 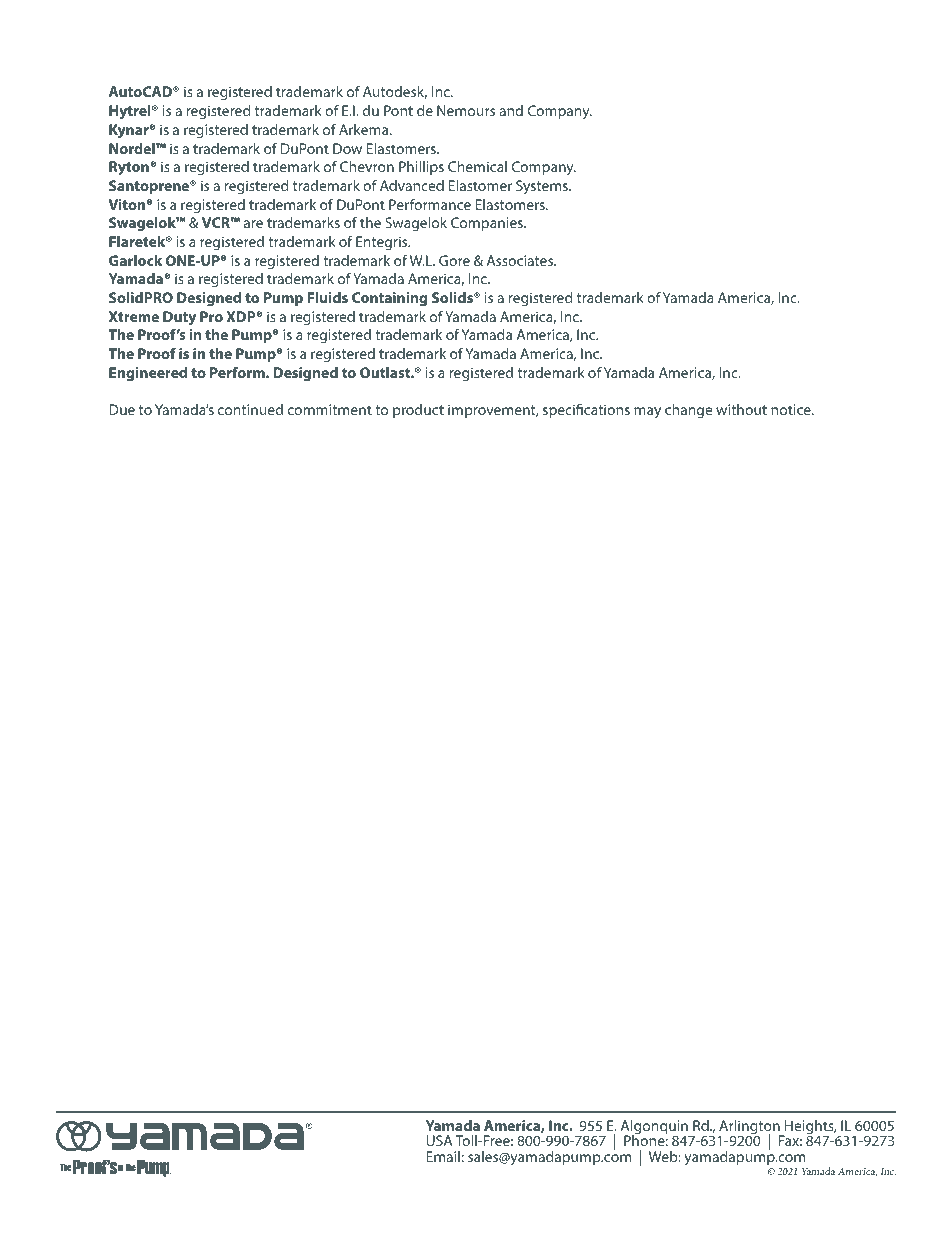 What do you see at coordinates (477, 166) in the image?
I see `Chemical` at bounding box center [477, 166].
